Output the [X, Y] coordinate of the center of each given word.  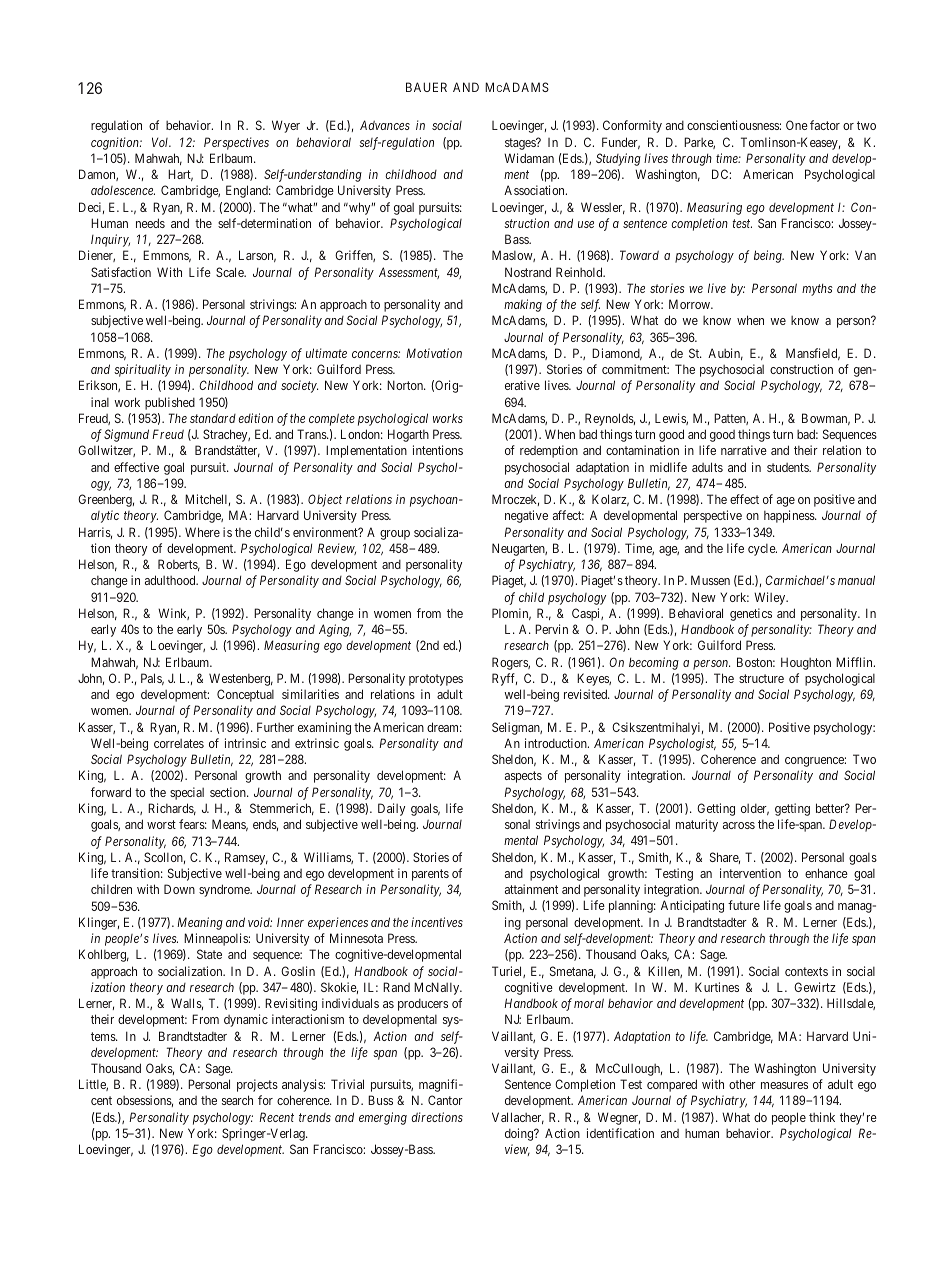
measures [784, 1085]
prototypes [436, 680]
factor [825, 125]
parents [430, 875]
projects [257, 1085]
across [739, 825]
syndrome [225, 890]
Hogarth [408, 435]
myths [817, 290]
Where [202, 532]
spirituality [142, 370]
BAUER [426, 87]
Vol [161, 142]
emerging [383, 1118]
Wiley [771, 598]
